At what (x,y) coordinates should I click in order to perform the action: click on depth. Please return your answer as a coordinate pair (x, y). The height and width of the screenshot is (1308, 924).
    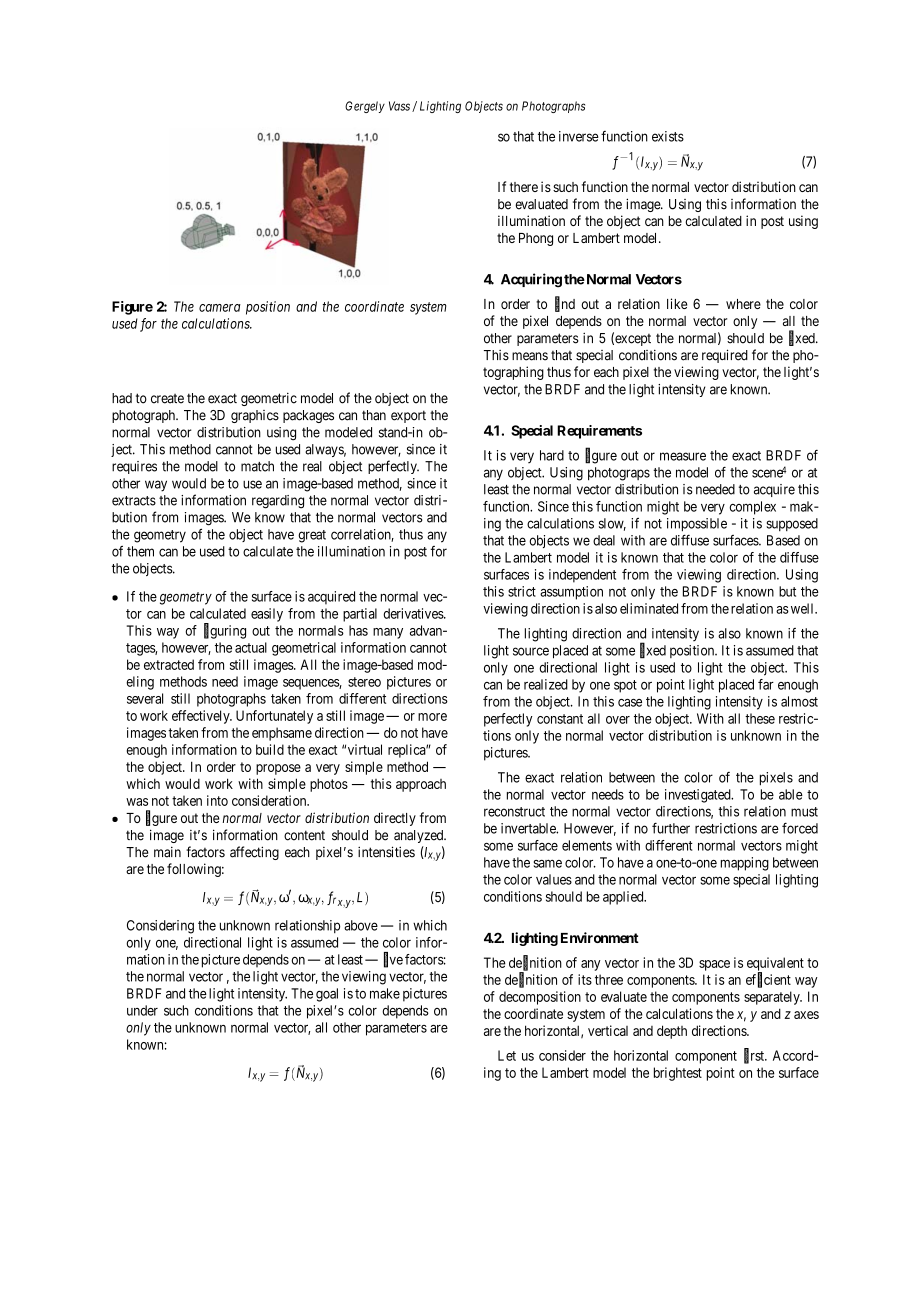
    Looking at the image, I should click on (672, 1032).
